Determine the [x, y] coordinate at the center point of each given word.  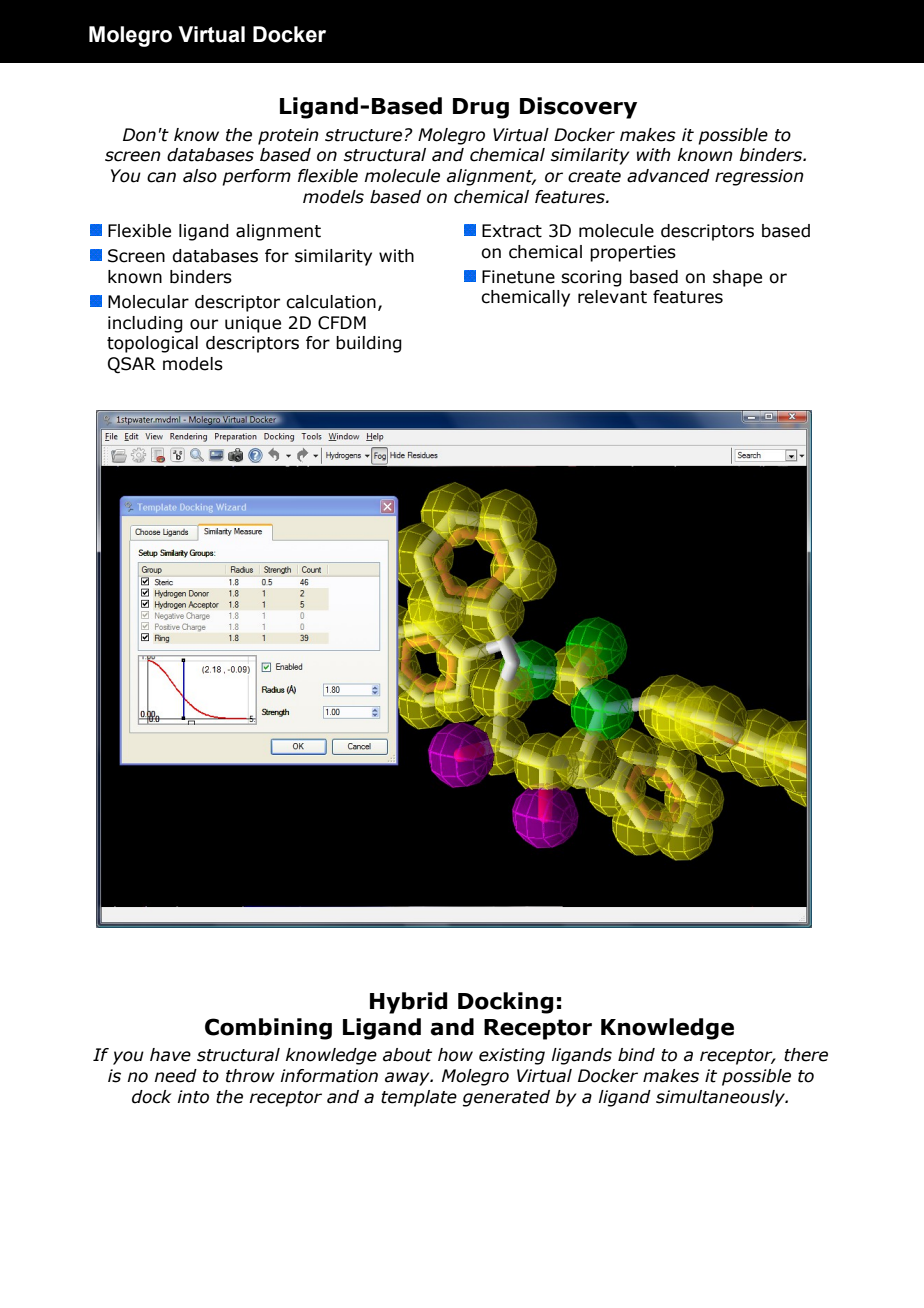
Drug [481, 108]
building [369, 344]
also [200, 176]
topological [152, 344]
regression [759, 177]
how [455, 1055]
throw [250, 1076]
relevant [612, 297]
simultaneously [722, 1098]
